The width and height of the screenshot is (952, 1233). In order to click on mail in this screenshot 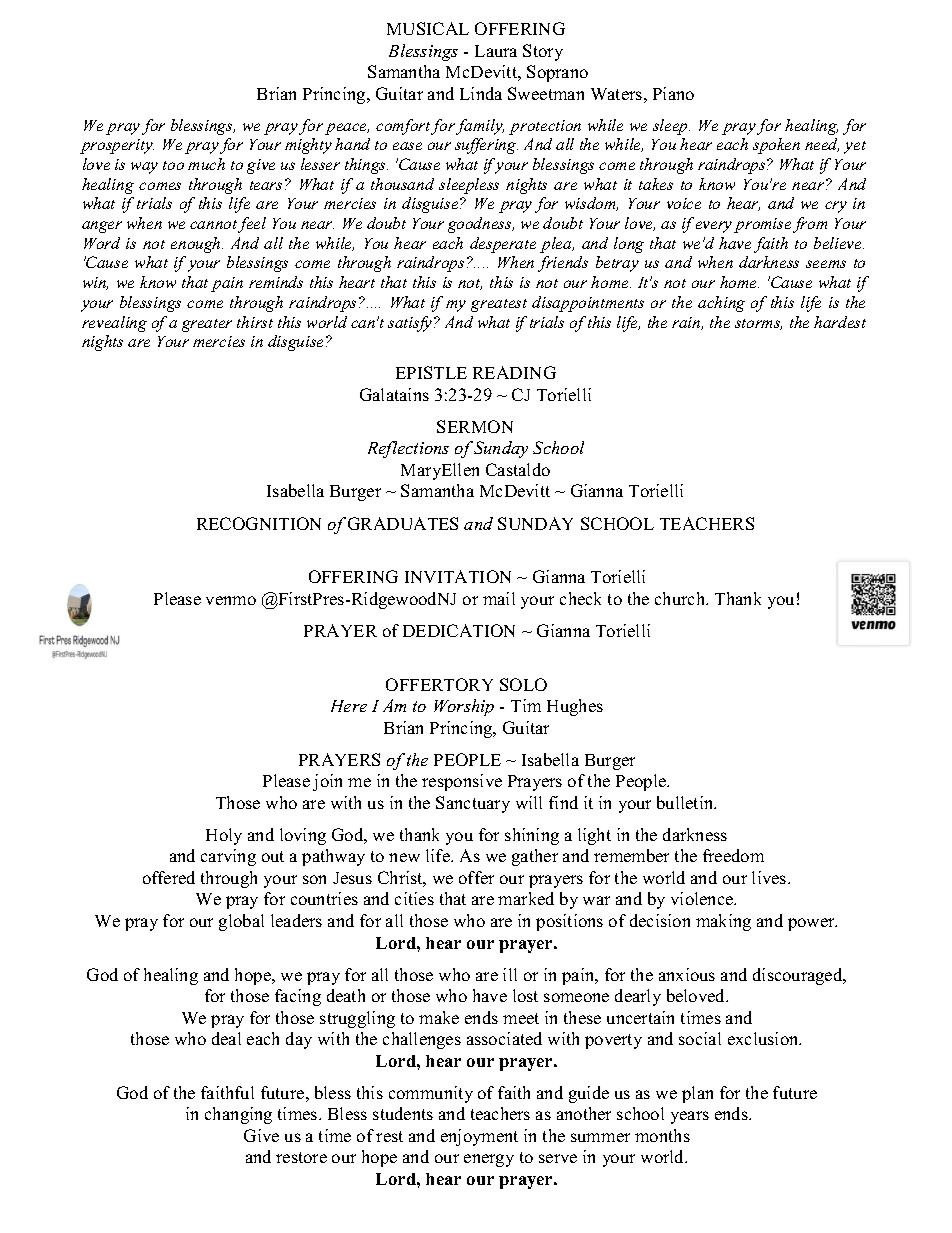, I will do `click(499, 598)`.
